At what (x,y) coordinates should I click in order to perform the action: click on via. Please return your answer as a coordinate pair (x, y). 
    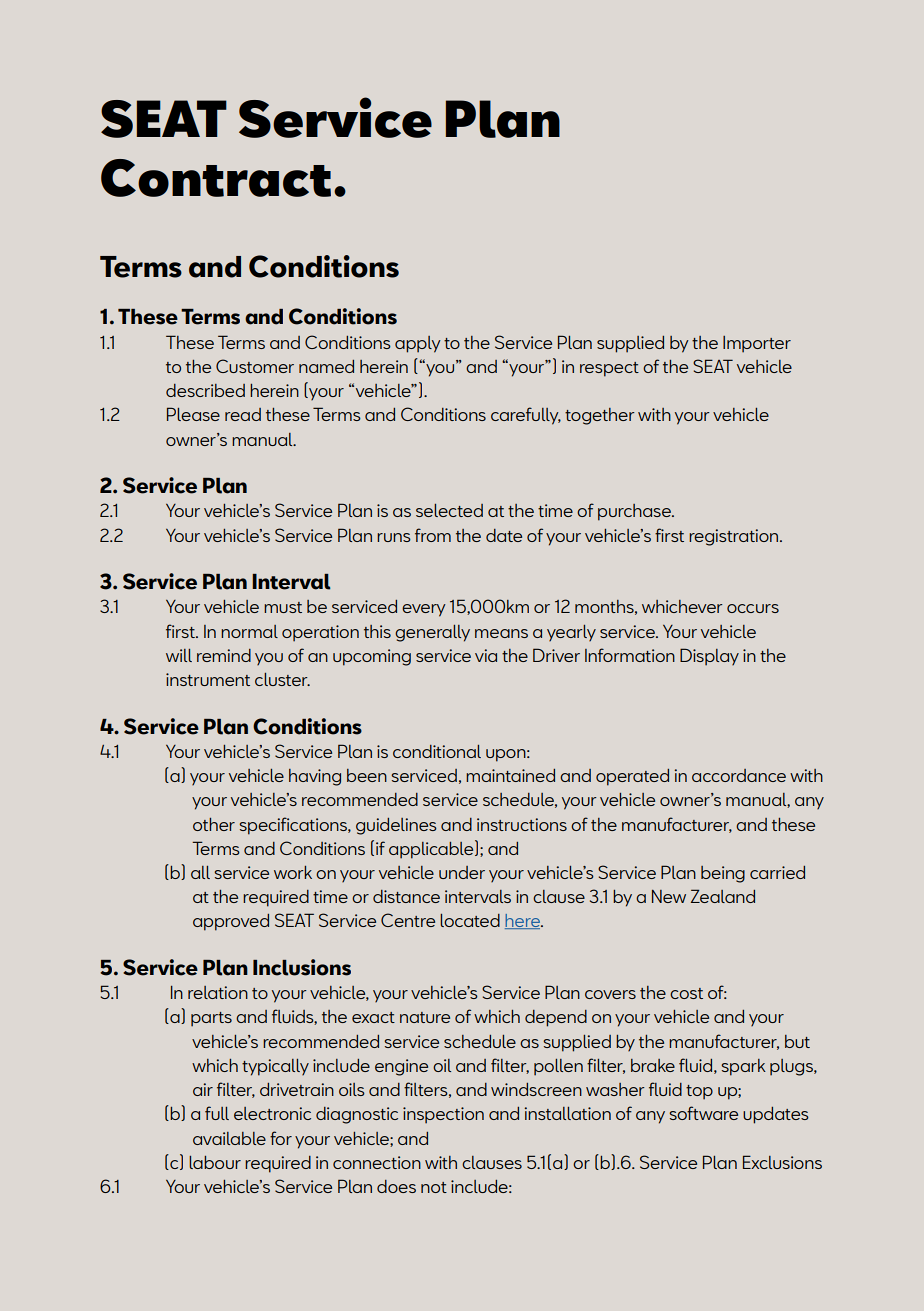
    Looking at the image, I should click on (486, 655).
